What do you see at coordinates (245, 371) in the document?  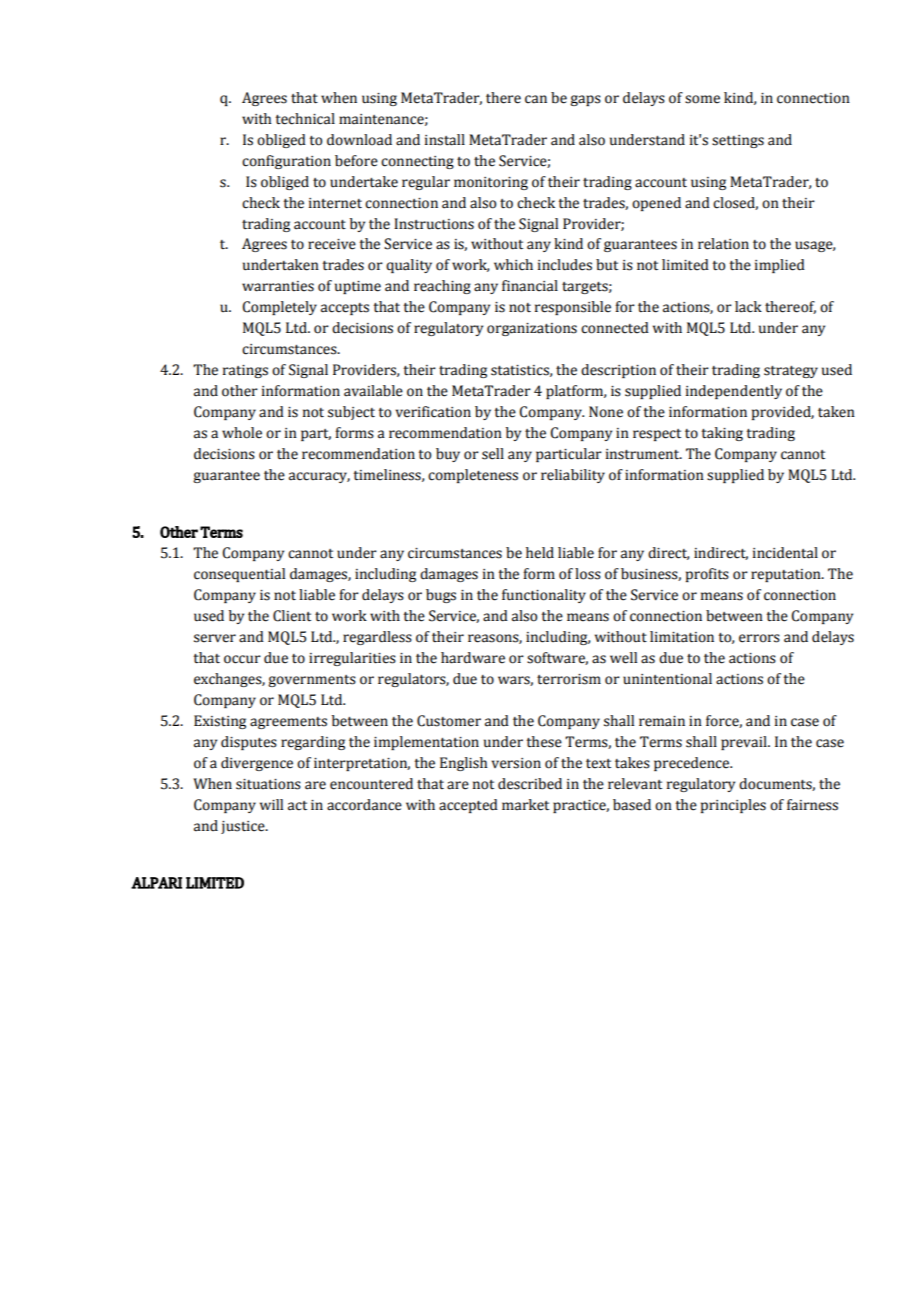 I see `ratings` at bounding box center [245, 371].
